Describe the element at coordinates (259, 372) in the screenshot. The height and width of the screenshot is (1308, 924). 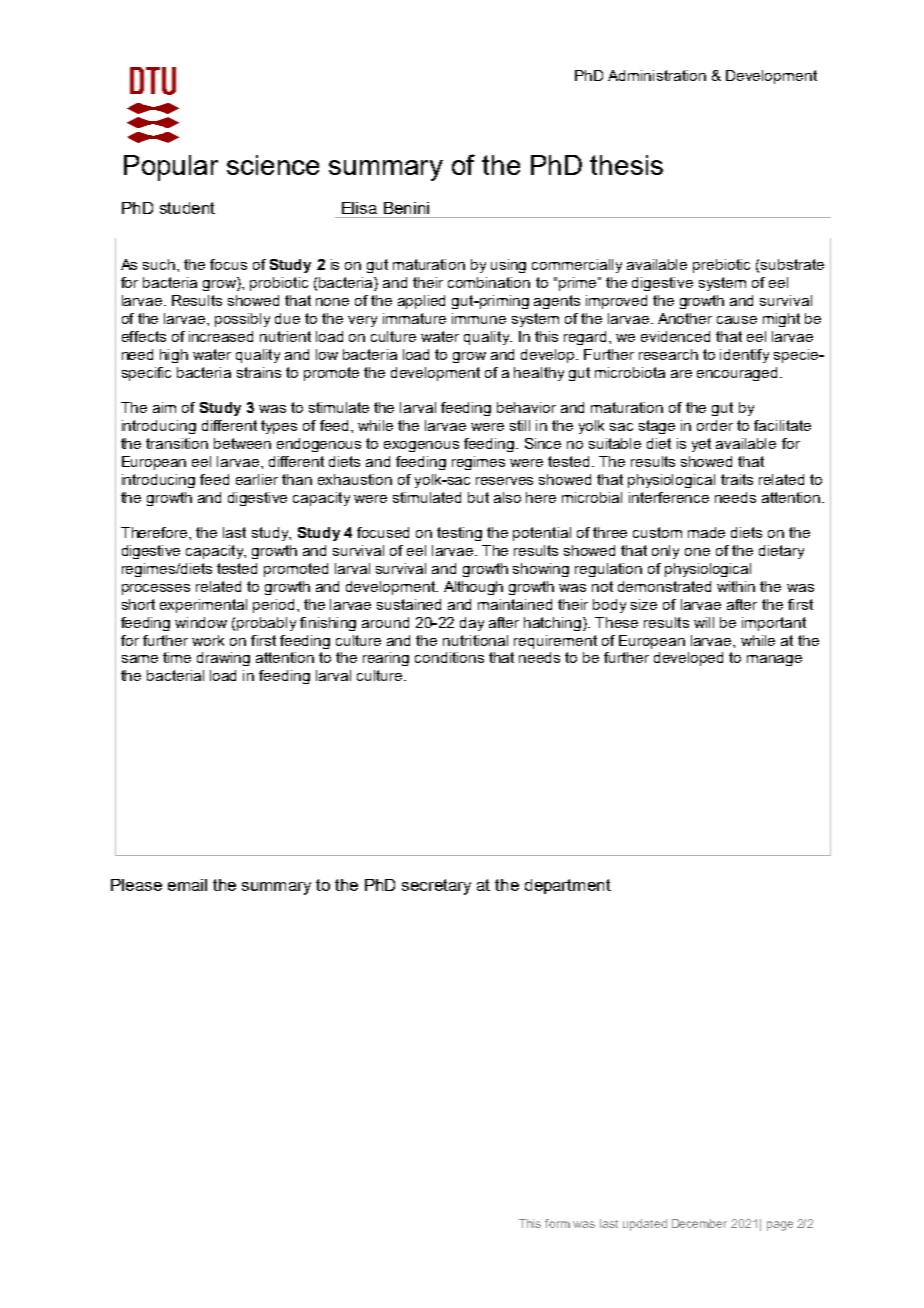
I see `strains` at that location.
